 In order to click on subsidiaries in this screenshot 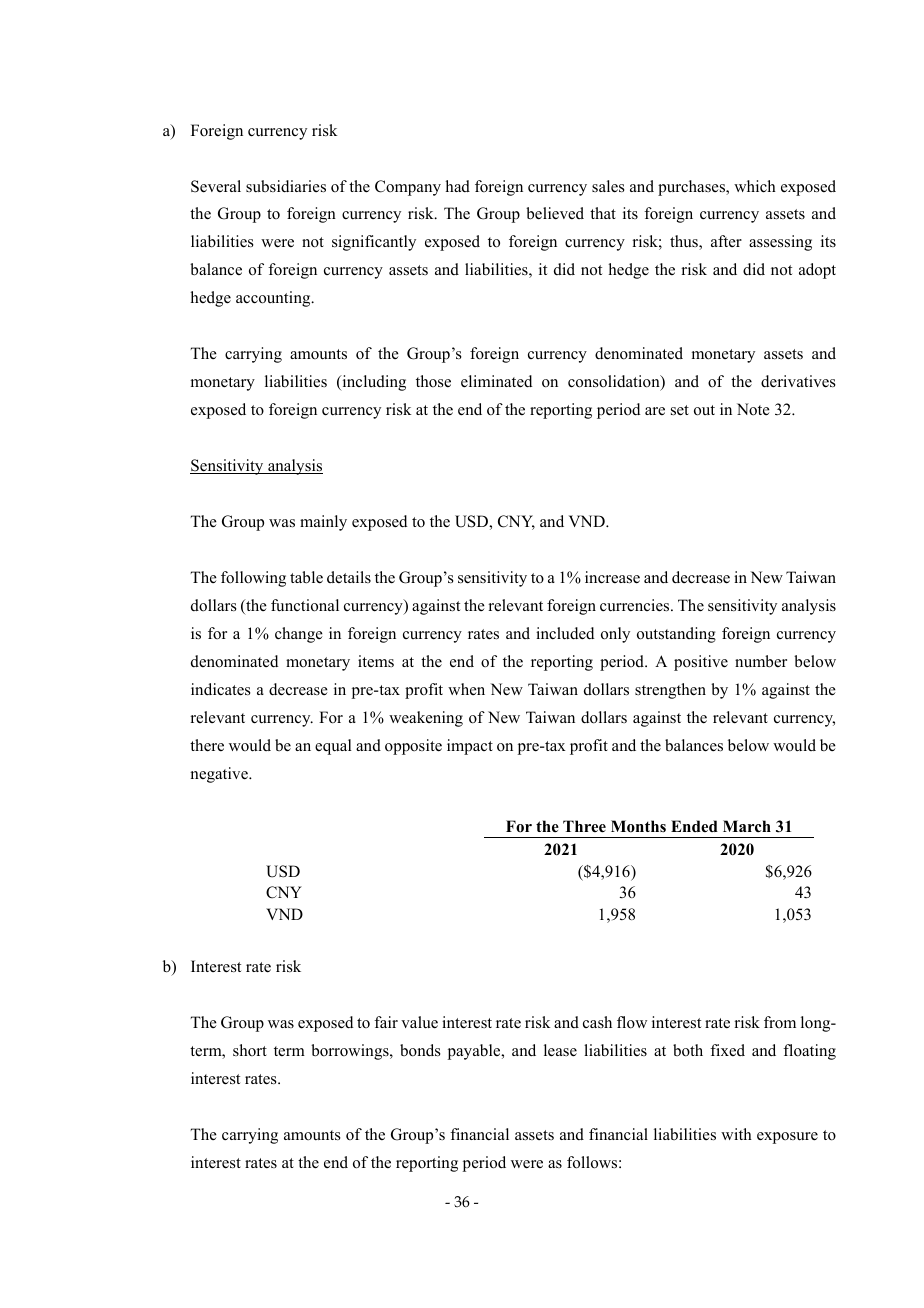, I will do `click(286, 186)`.
